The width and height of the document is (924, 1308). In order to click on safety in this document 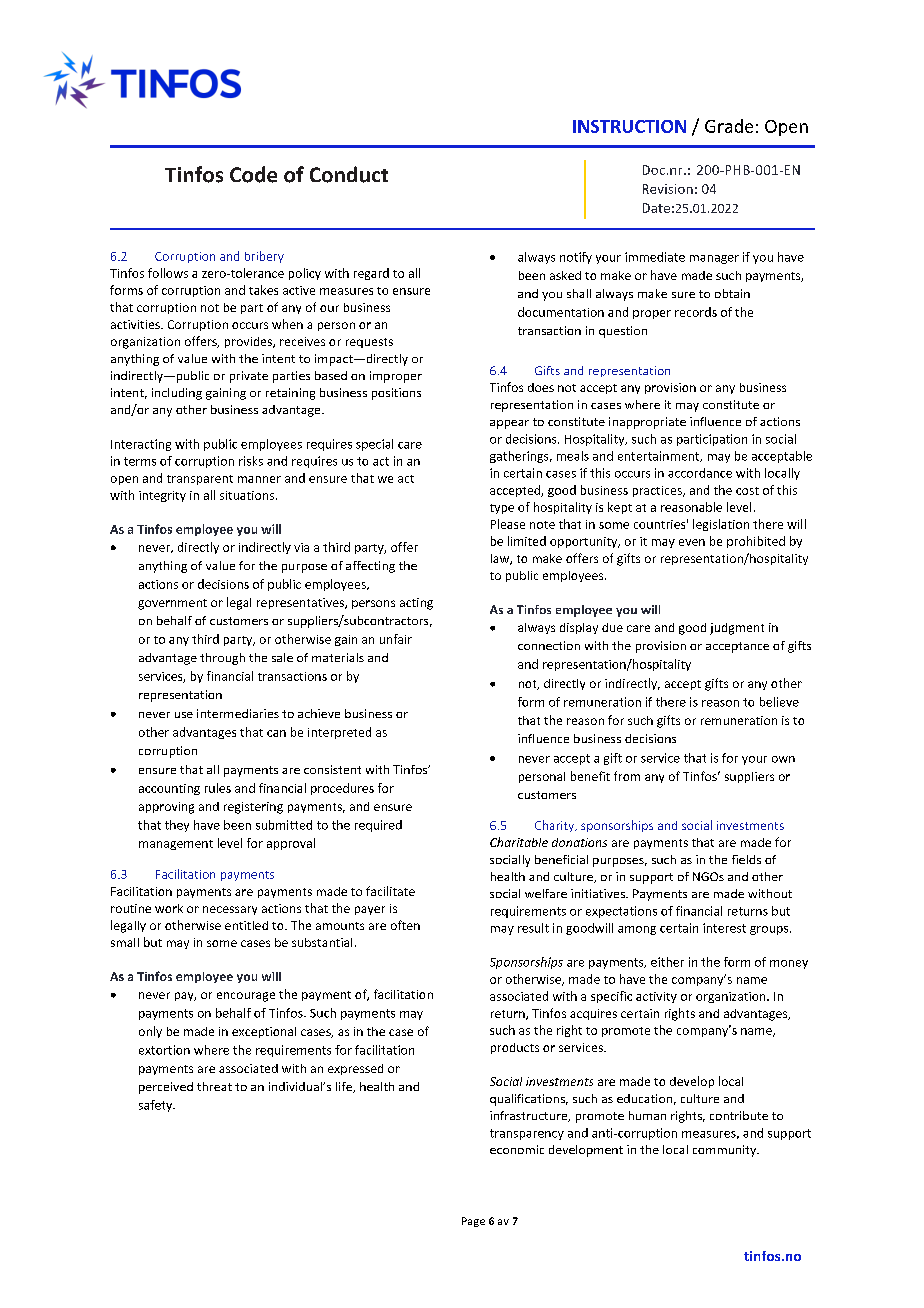, I will do `click(157, 1106)`.
